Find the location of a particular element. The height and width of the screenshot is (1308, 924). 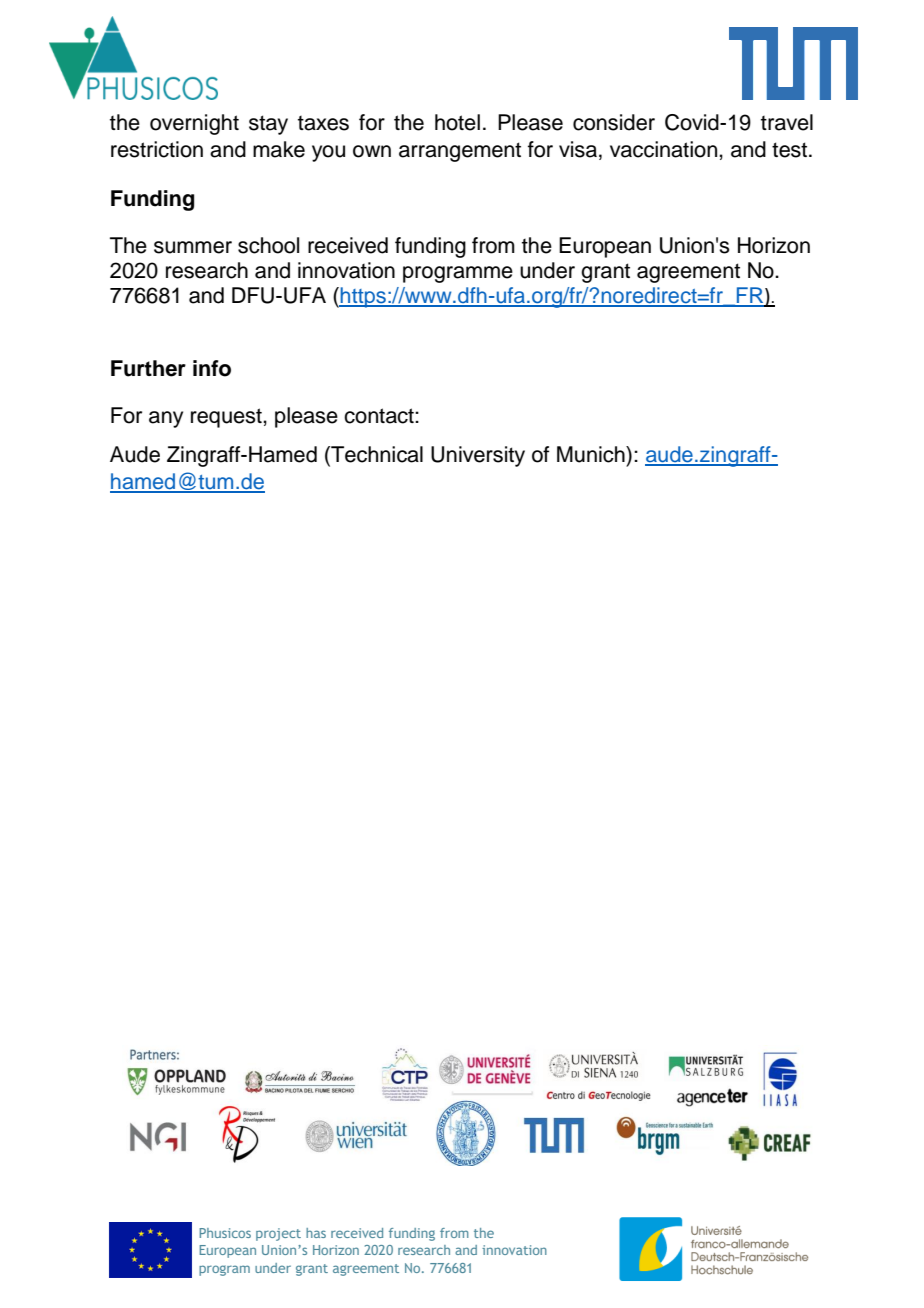

vaccination is located at coordinates (665, 149).
